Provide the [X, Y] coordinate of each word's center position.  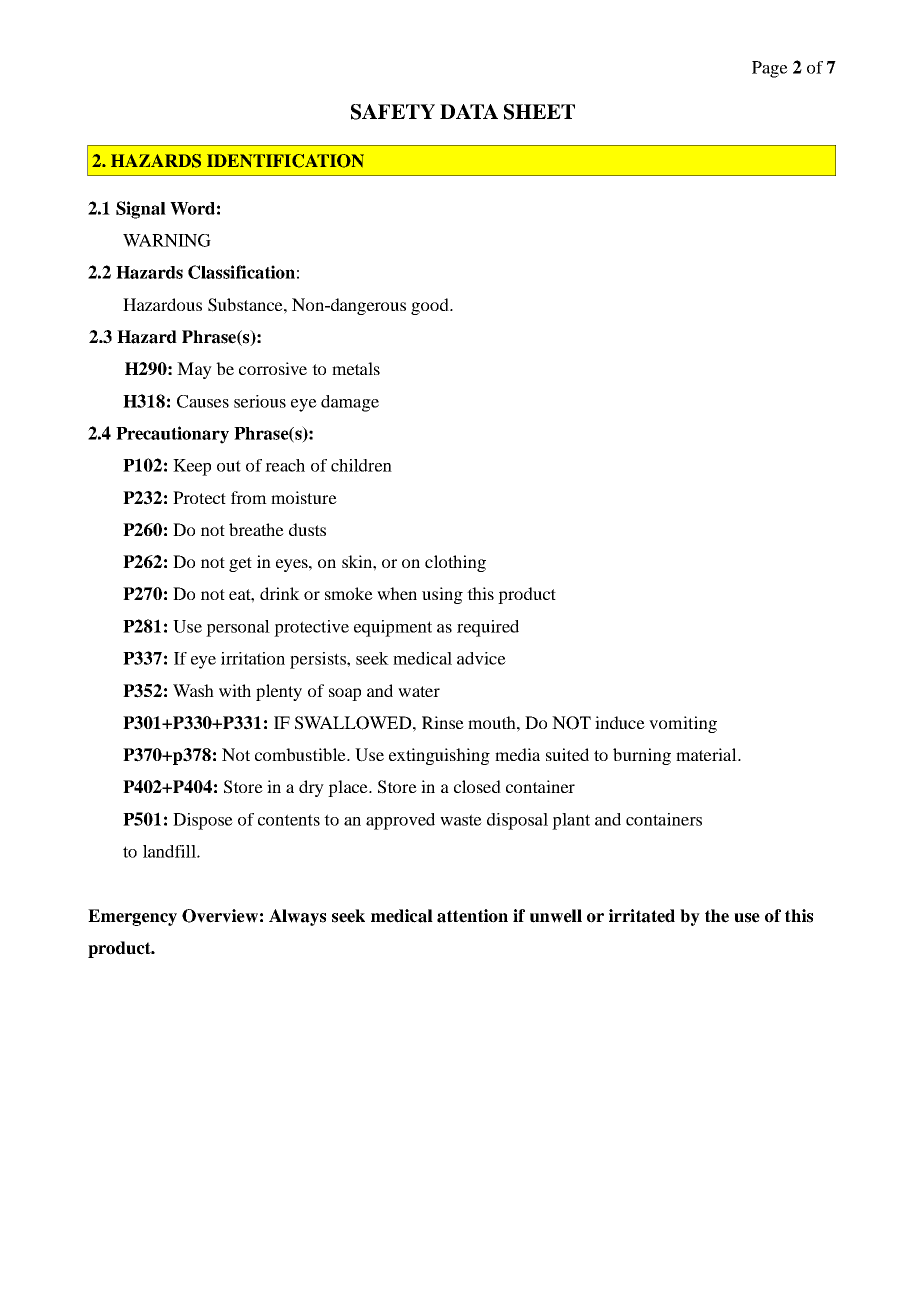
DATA [469, 111]
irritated [642, 916]
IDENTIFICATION [285, 161]
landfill [170, 851]
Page [770, 69]
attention [472, 916]
